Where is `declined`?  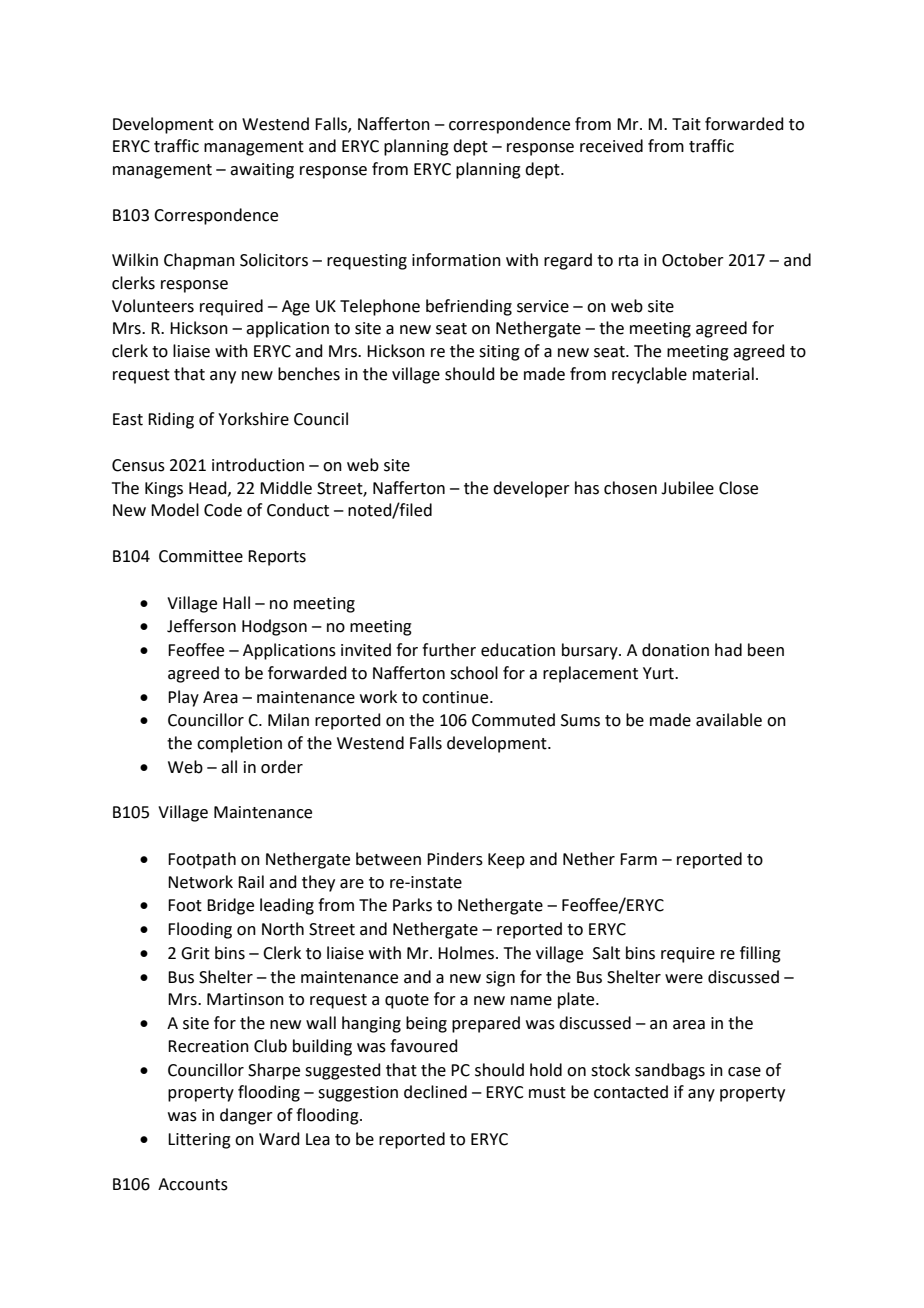 declined is located at coordinates (435, 1092).
